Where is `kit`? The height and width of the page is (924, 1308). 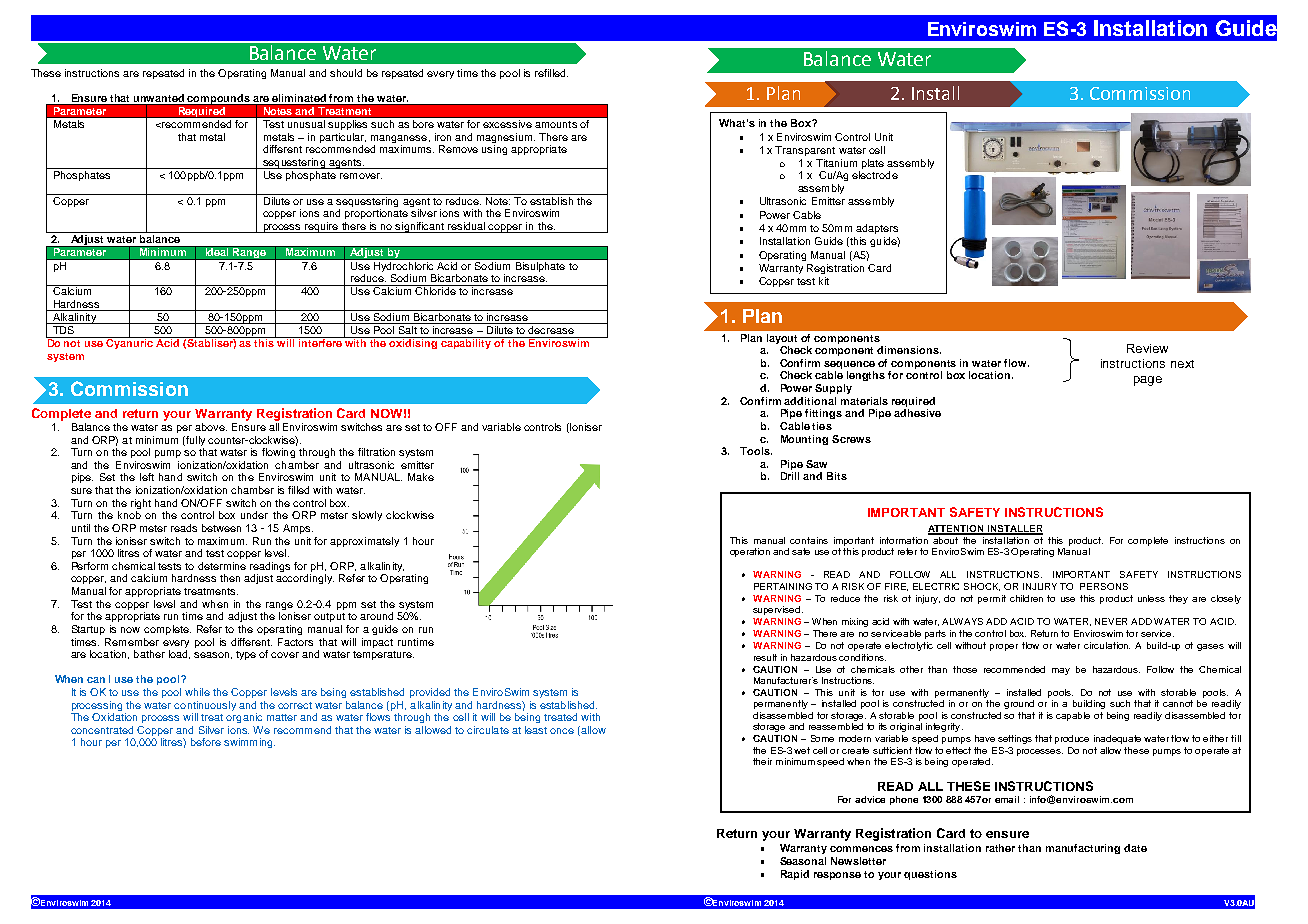 kit is located at coordinates (824, 281).
